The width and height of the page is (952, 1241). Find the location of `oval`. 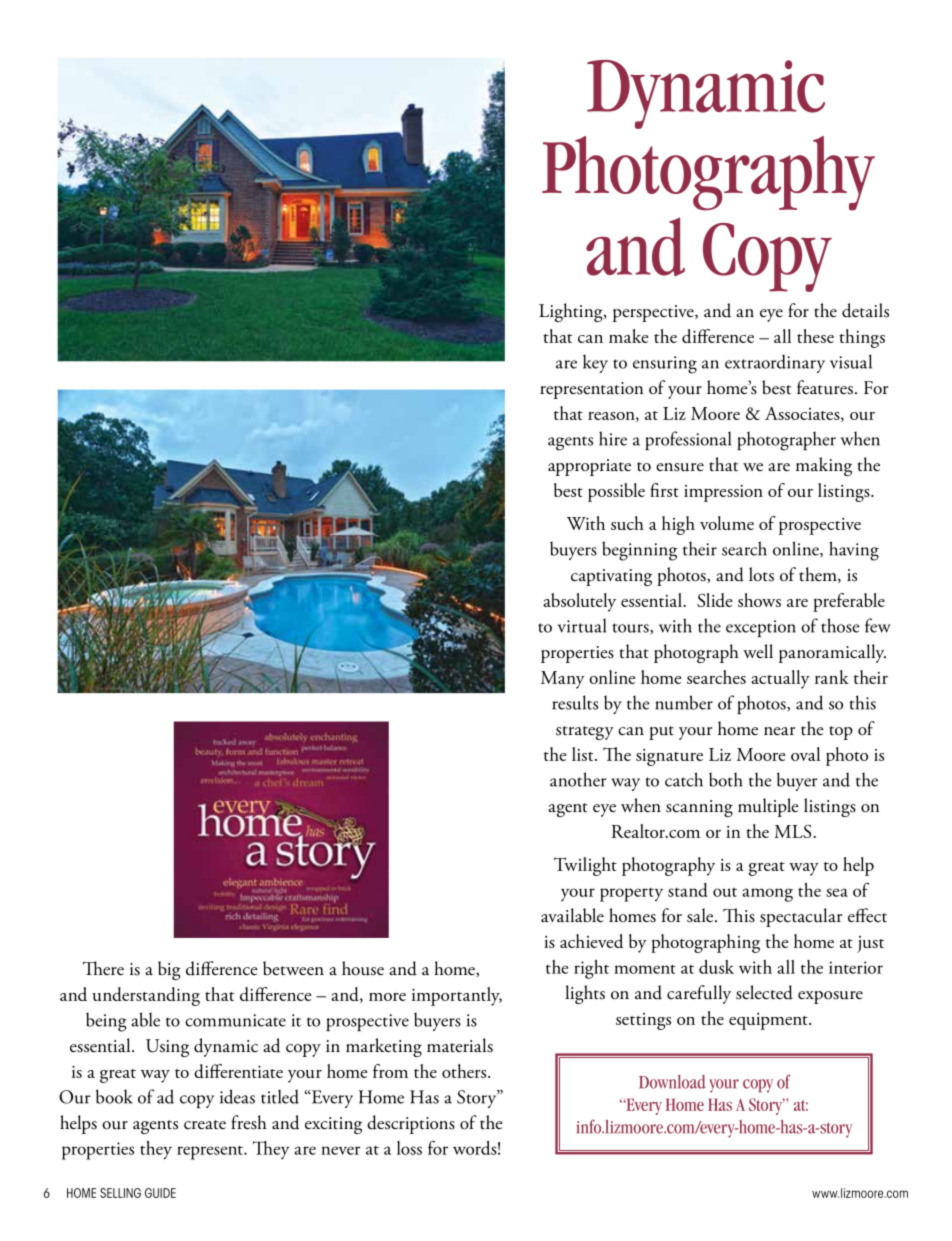

oval is located at coordinates (805, 754).
